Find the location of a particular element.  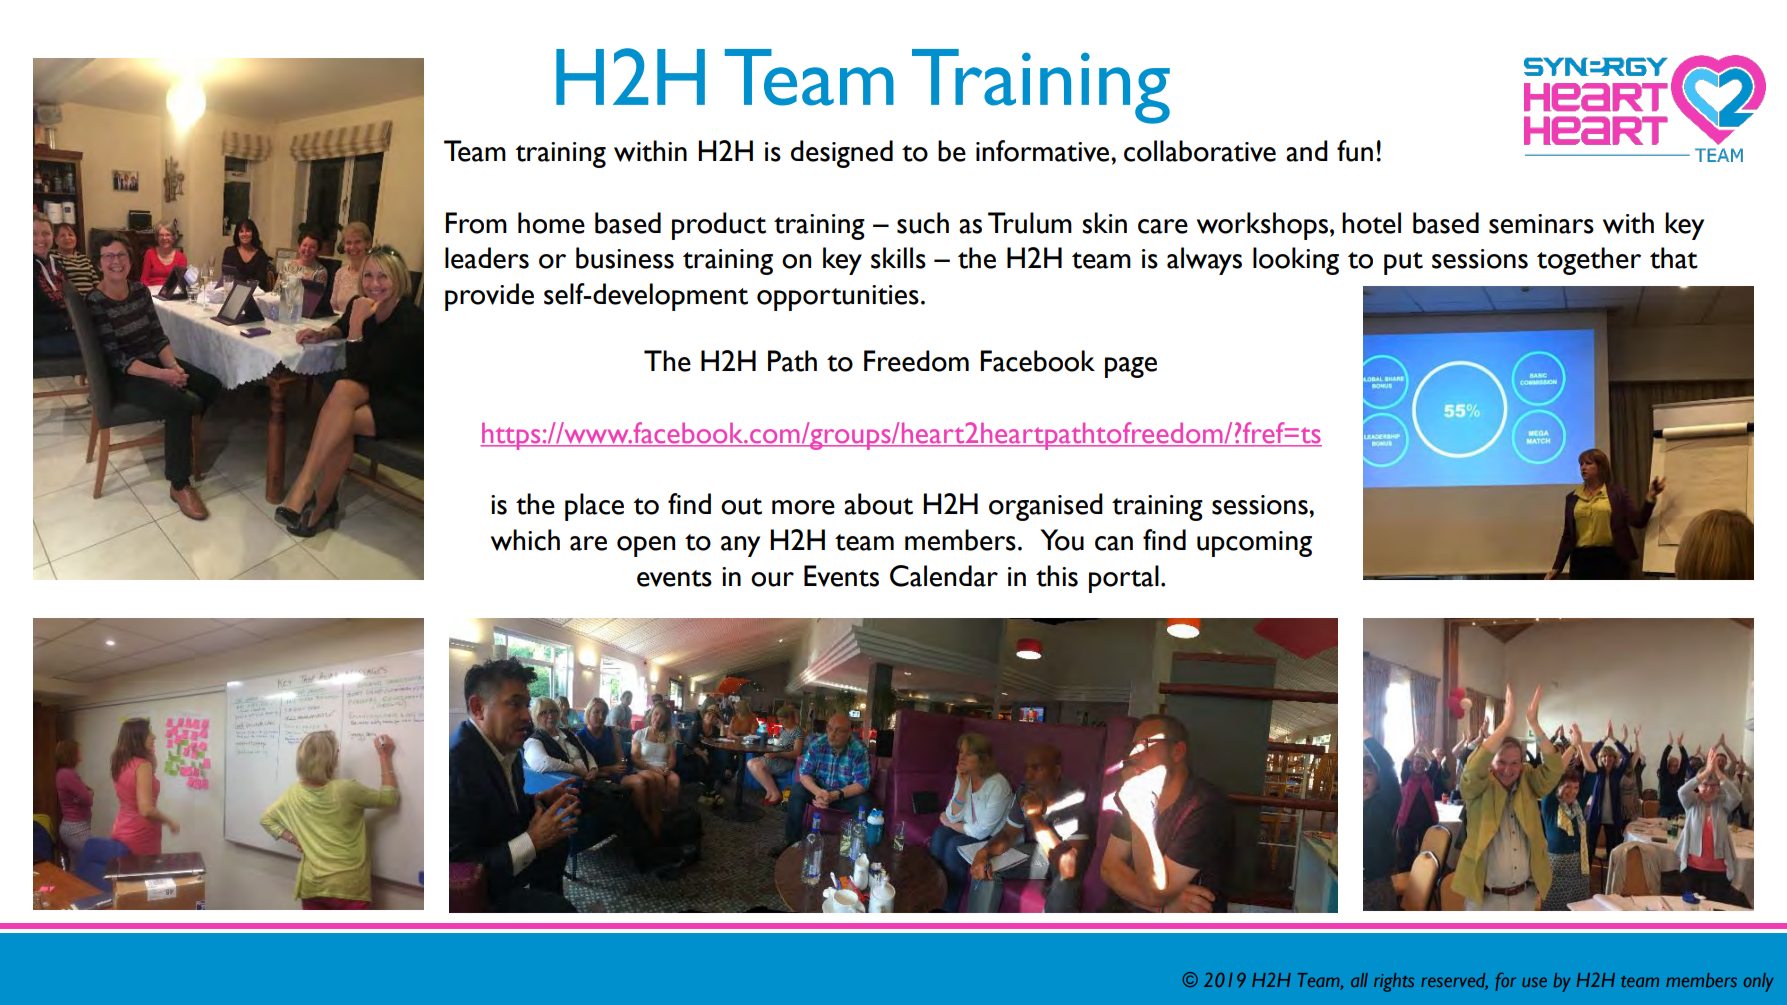

place is located at coordinates (594, 507).
